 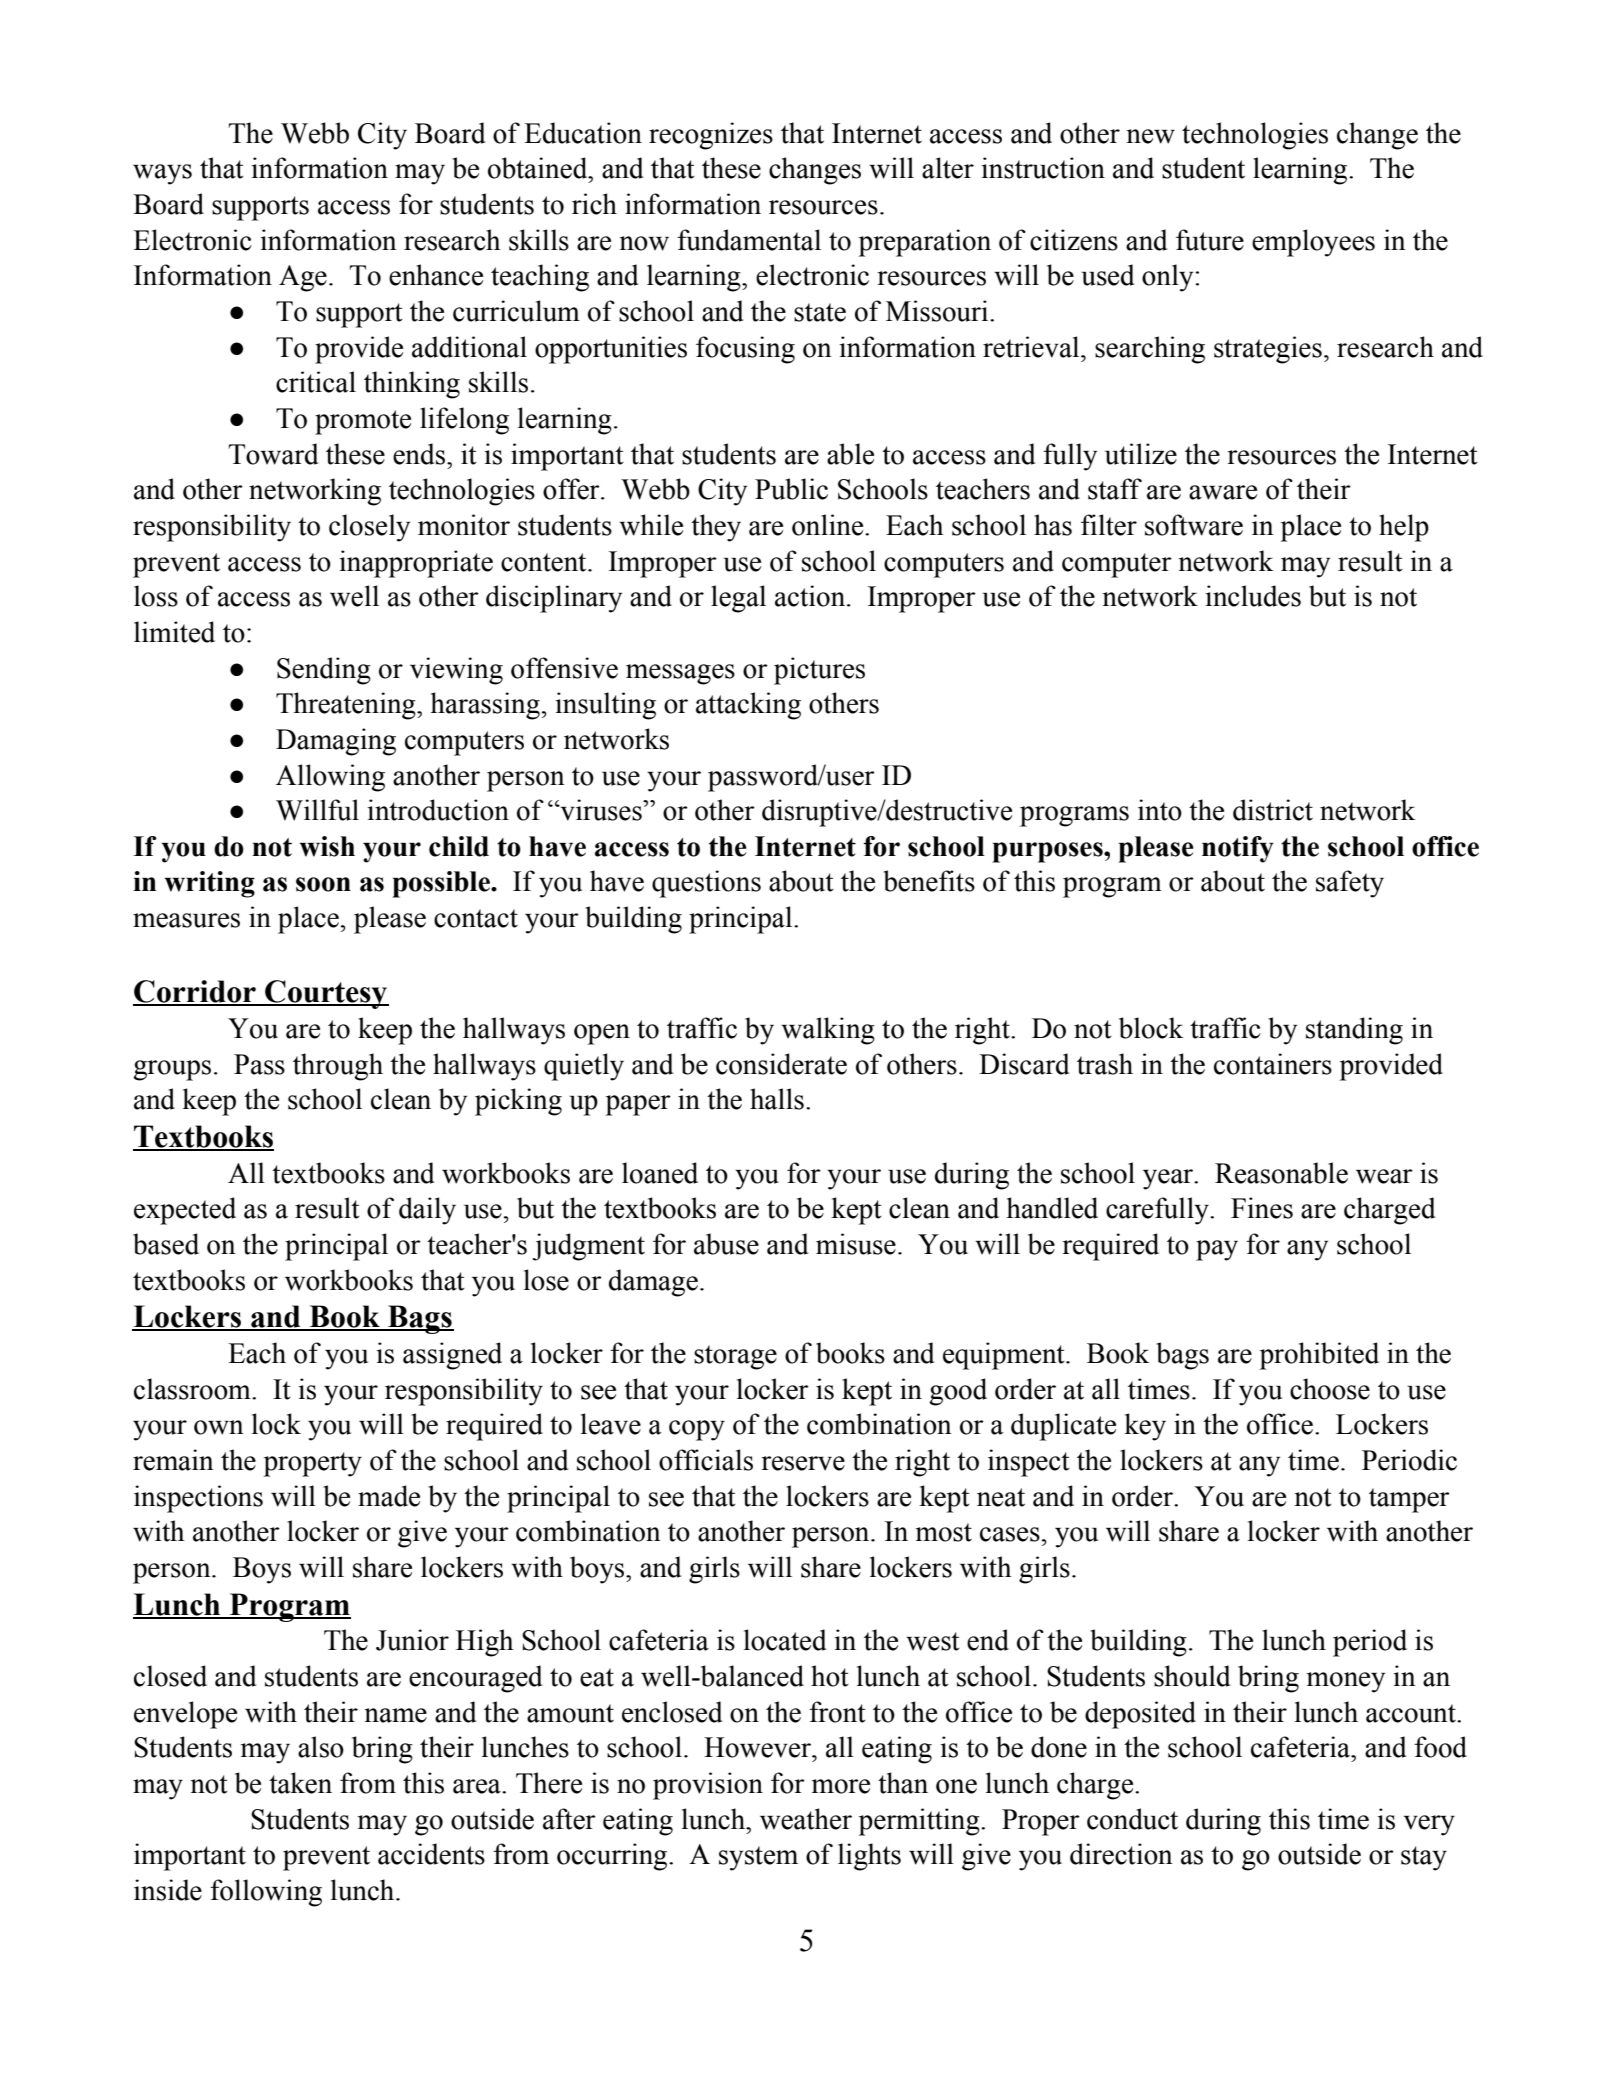 What do you see at coordinates (748, 706) in the page?
I see `attacking` at bounding box center [748, 706].
